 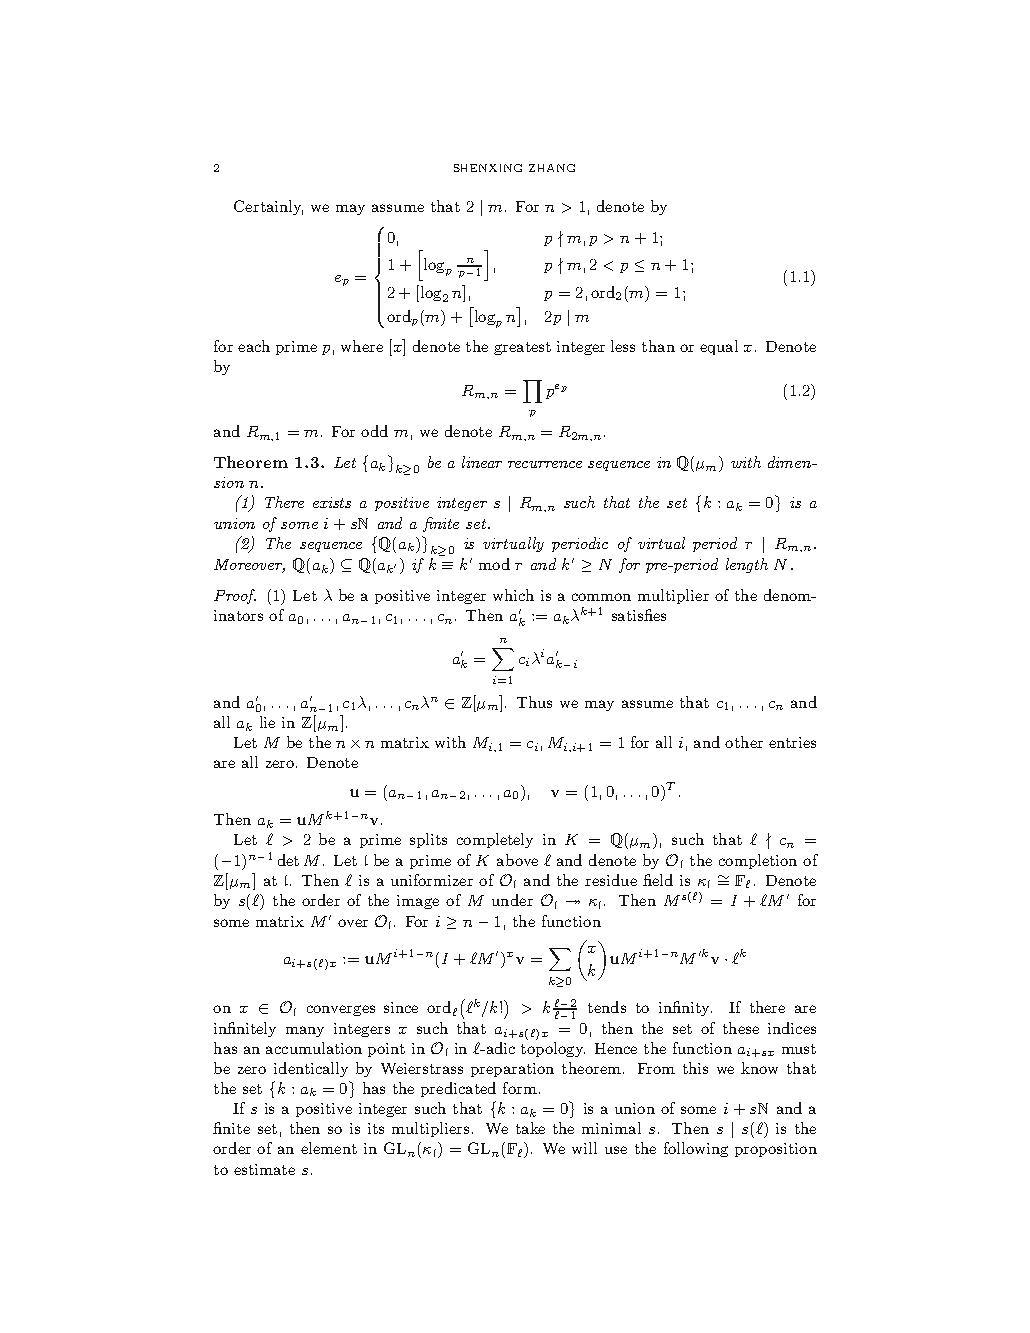 What do you see at coordinates (552, 168) in the image?
I see `ZHANG` at bounding box center [552, 168].
